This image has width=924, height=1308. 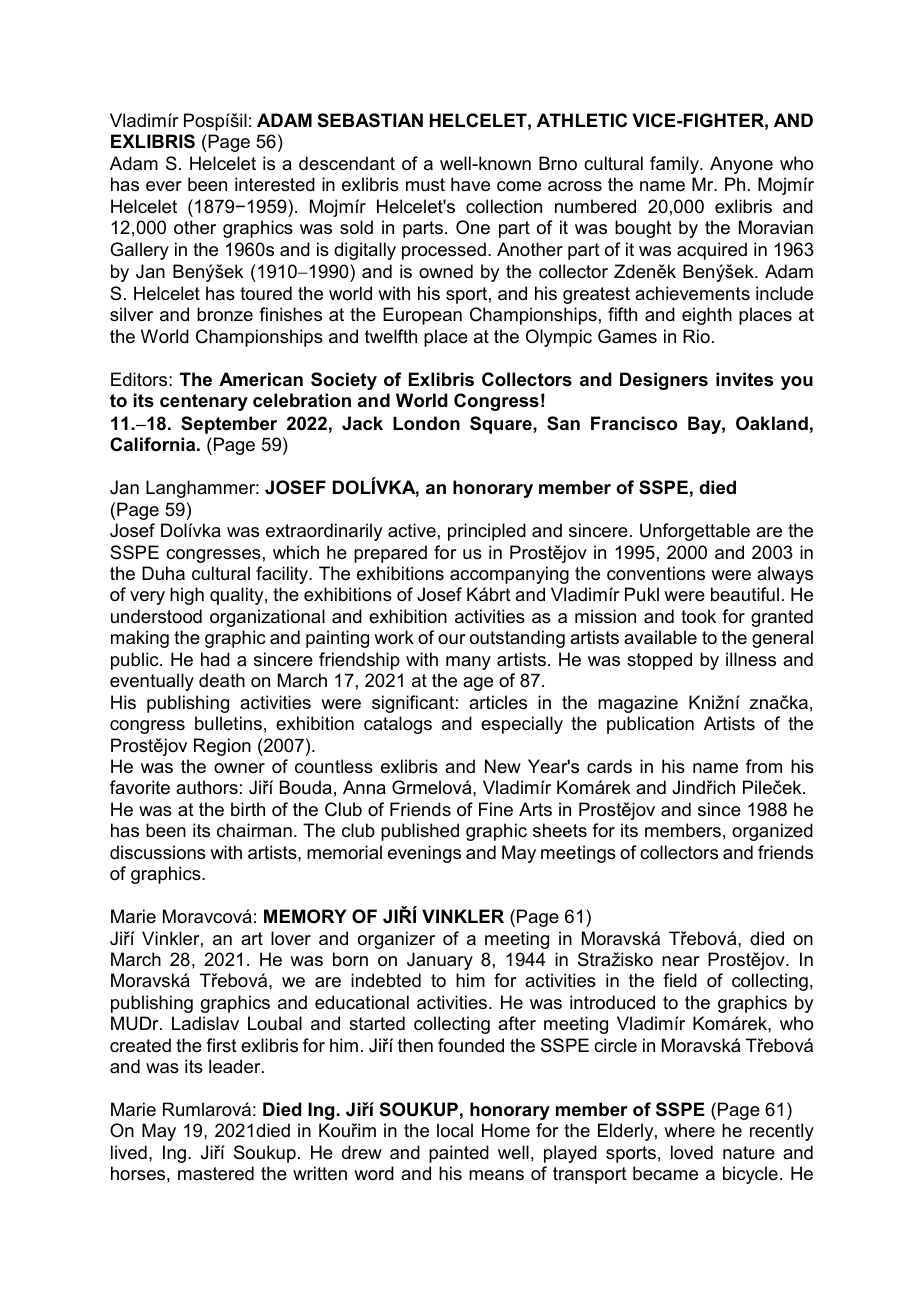 What do you see at coordinates (695, 532) in the image?
I see `Unforgettable` at bounding box center [695, 532].
